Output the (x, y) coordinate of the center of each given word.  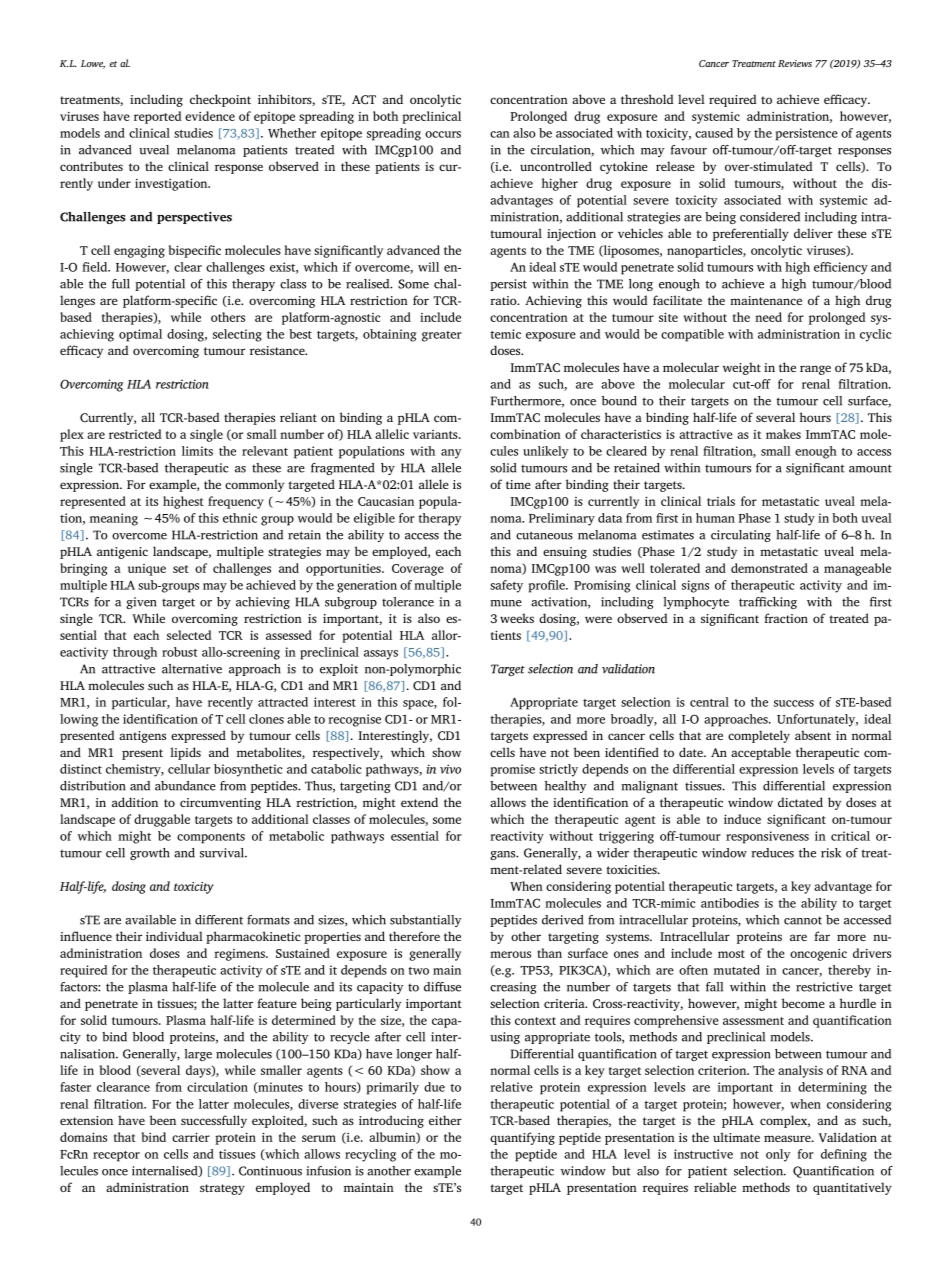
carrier (191, 1137)
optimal (140, 335)
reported (157, 117)
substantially (426, 921)
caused (714, 133)
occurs (443, 134)
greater (442, 336)
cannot (803, 920)
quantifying (522, 1138)
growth (150, 854)
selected (189, 635)
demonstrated (769, 568)
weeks (517, 618)
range (815, 370)
